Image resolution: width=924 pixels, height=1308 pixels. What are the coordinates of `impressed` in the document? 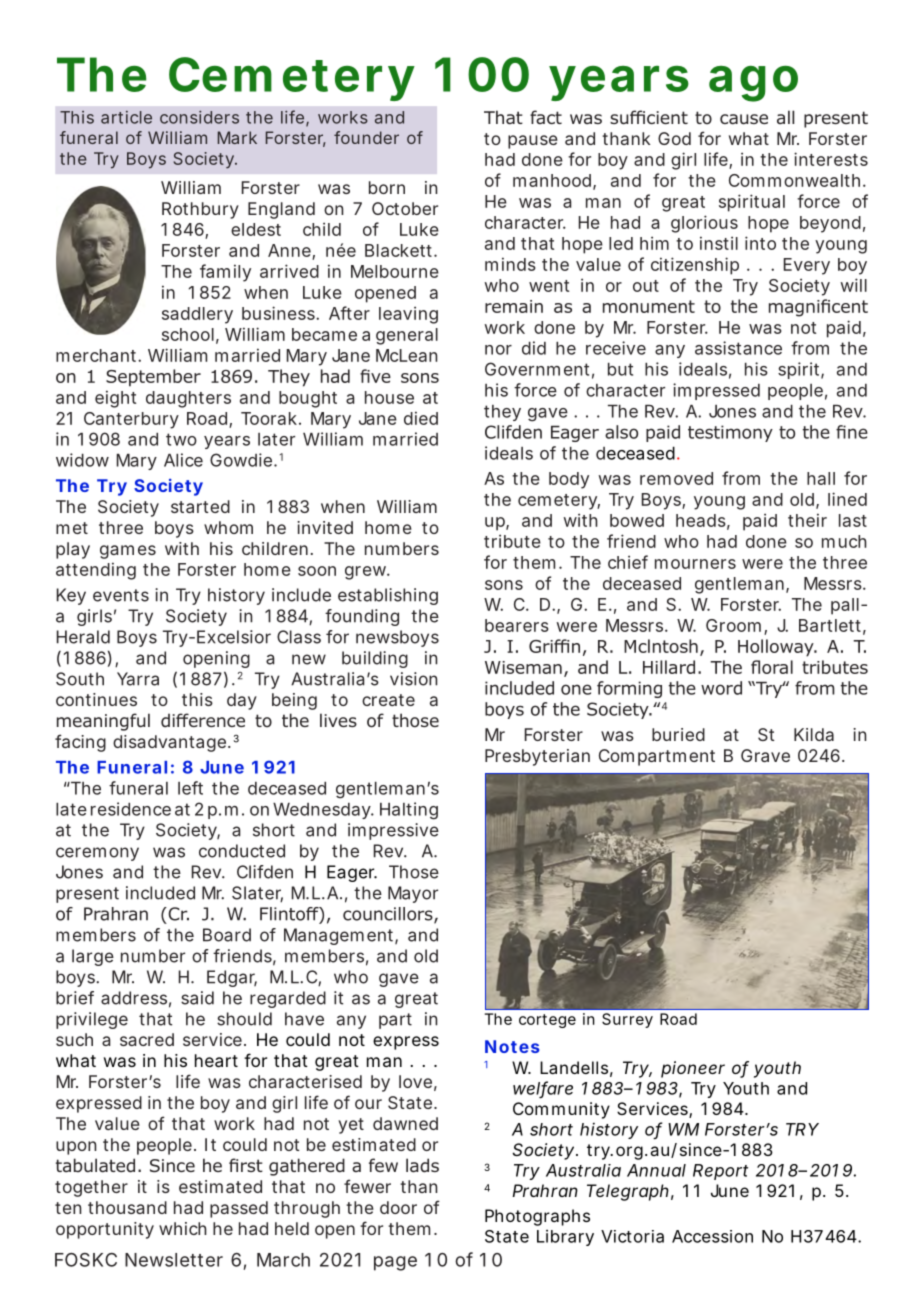 It's located at (716, 391).
